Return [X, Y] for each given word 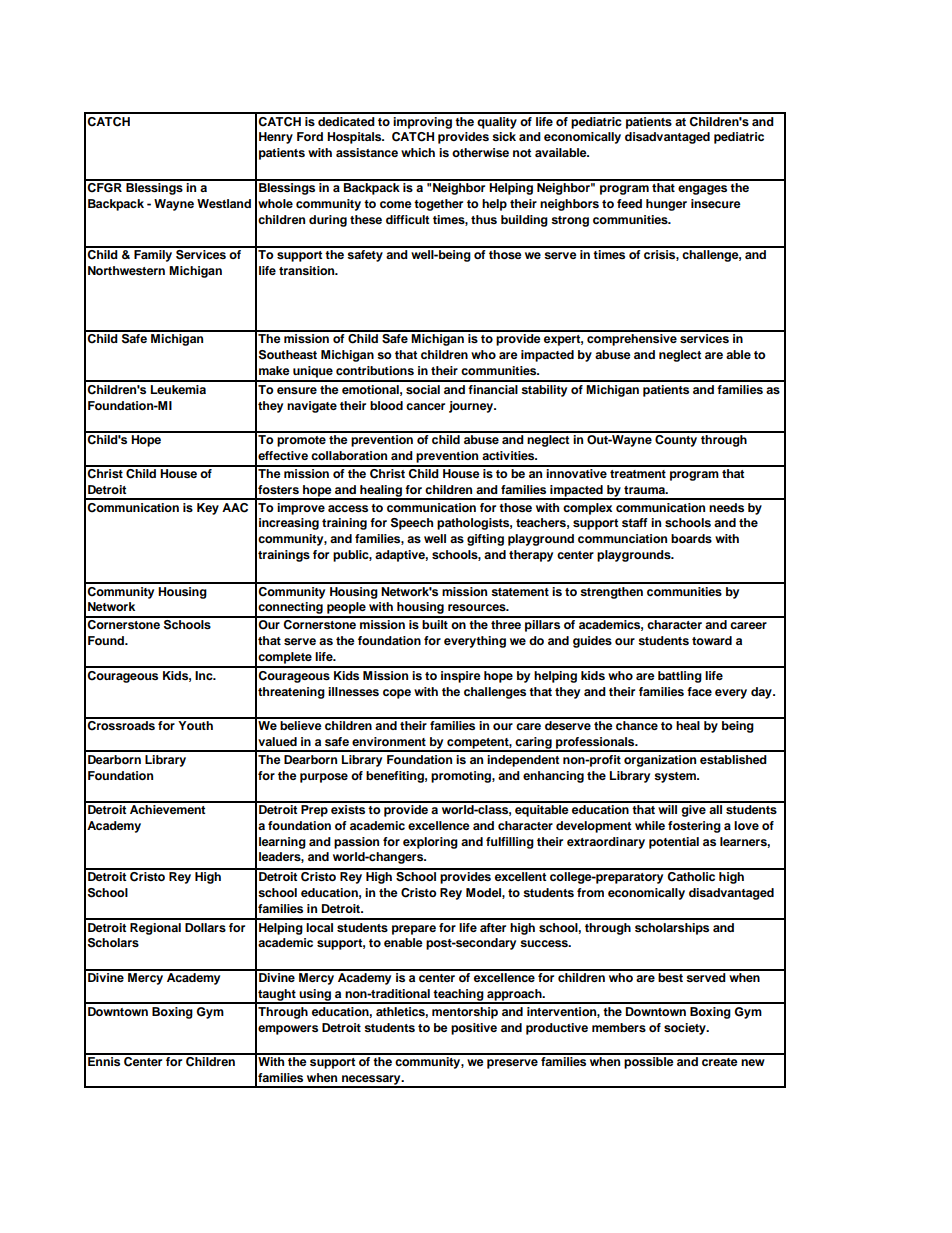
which [418, 152]
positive [474, 1029]
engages [702, 190]
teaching [459, 996]
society [686, 1029]
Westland [224, 203]
